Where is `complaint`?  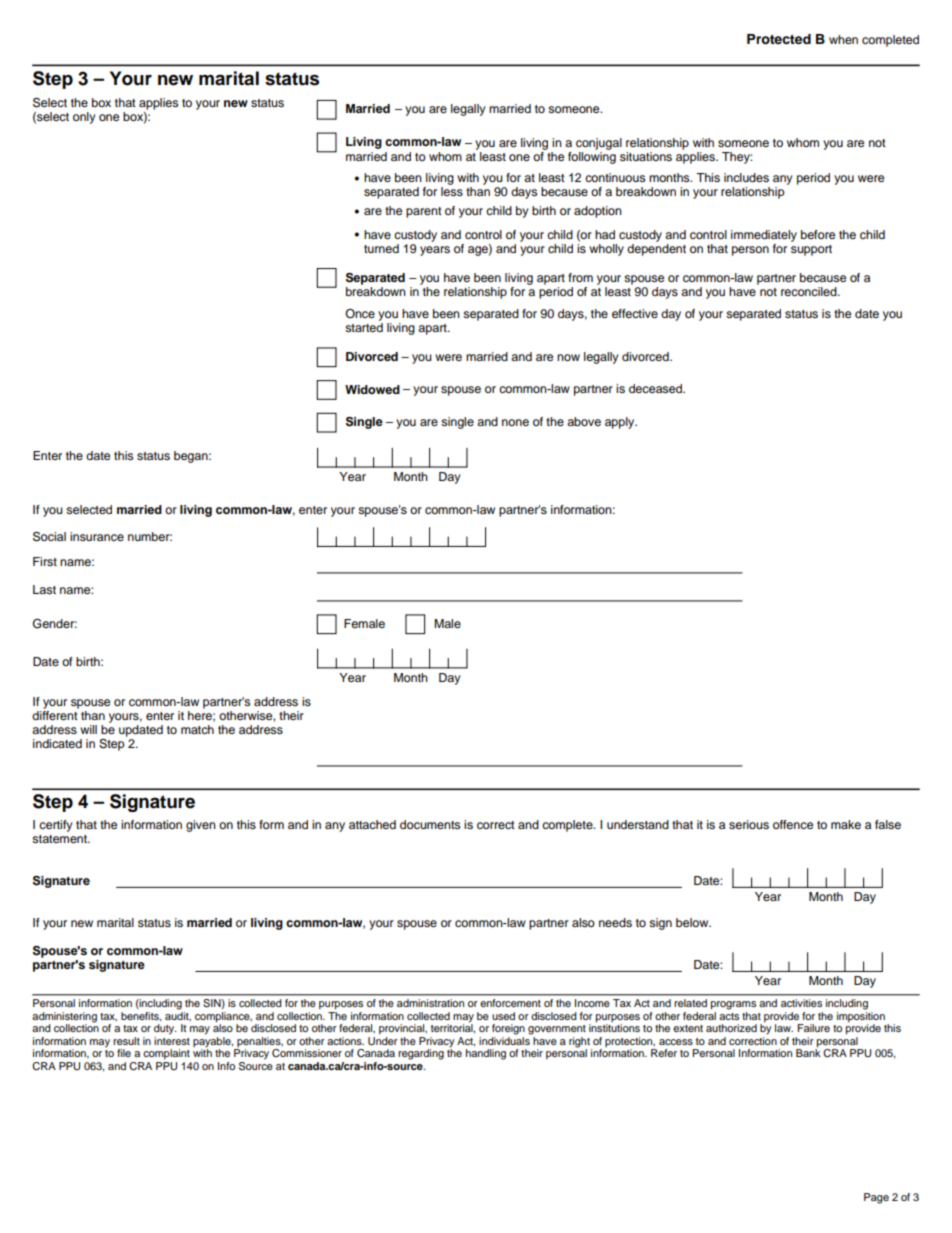 complaint is located at coordinates (166, 1054).
